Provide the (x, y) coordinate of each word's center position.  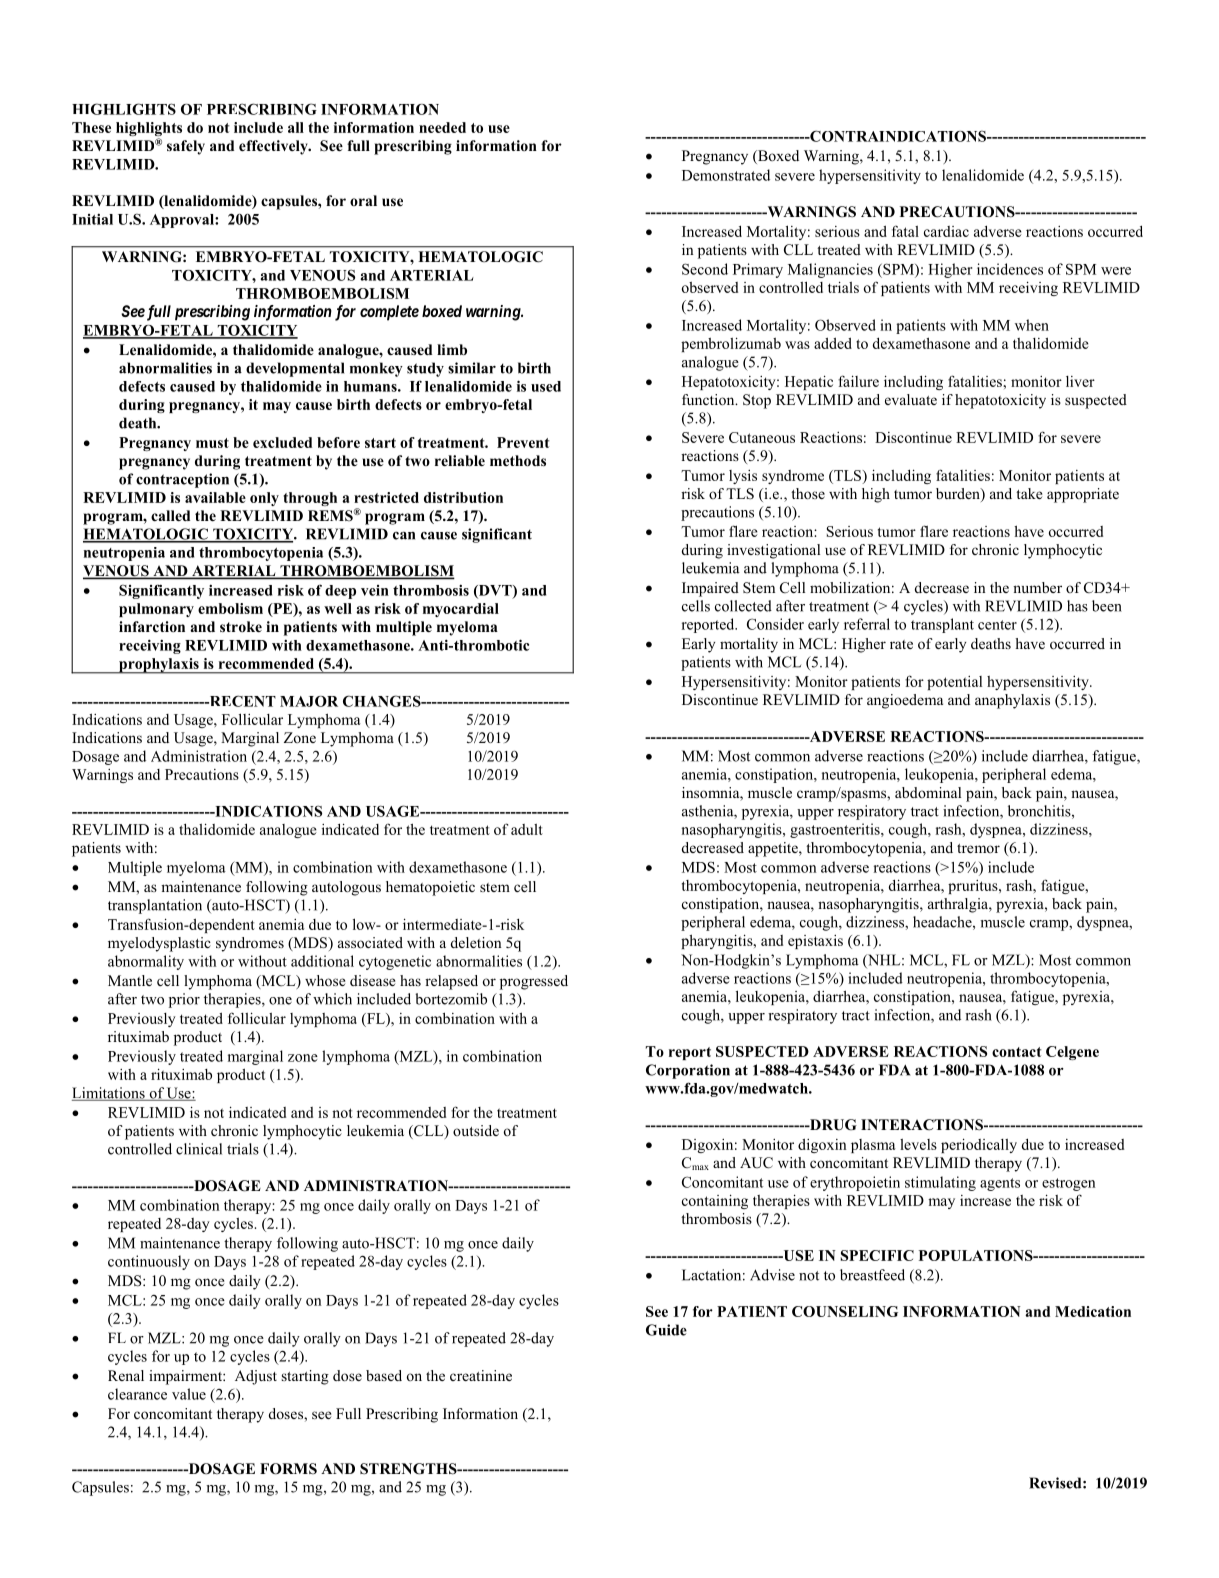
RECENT (241, 701)
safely (186, 147)
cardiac (946, 231)
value (189, 1394)
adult (527, 829)
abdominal (928, 792)
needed (442, 127)
